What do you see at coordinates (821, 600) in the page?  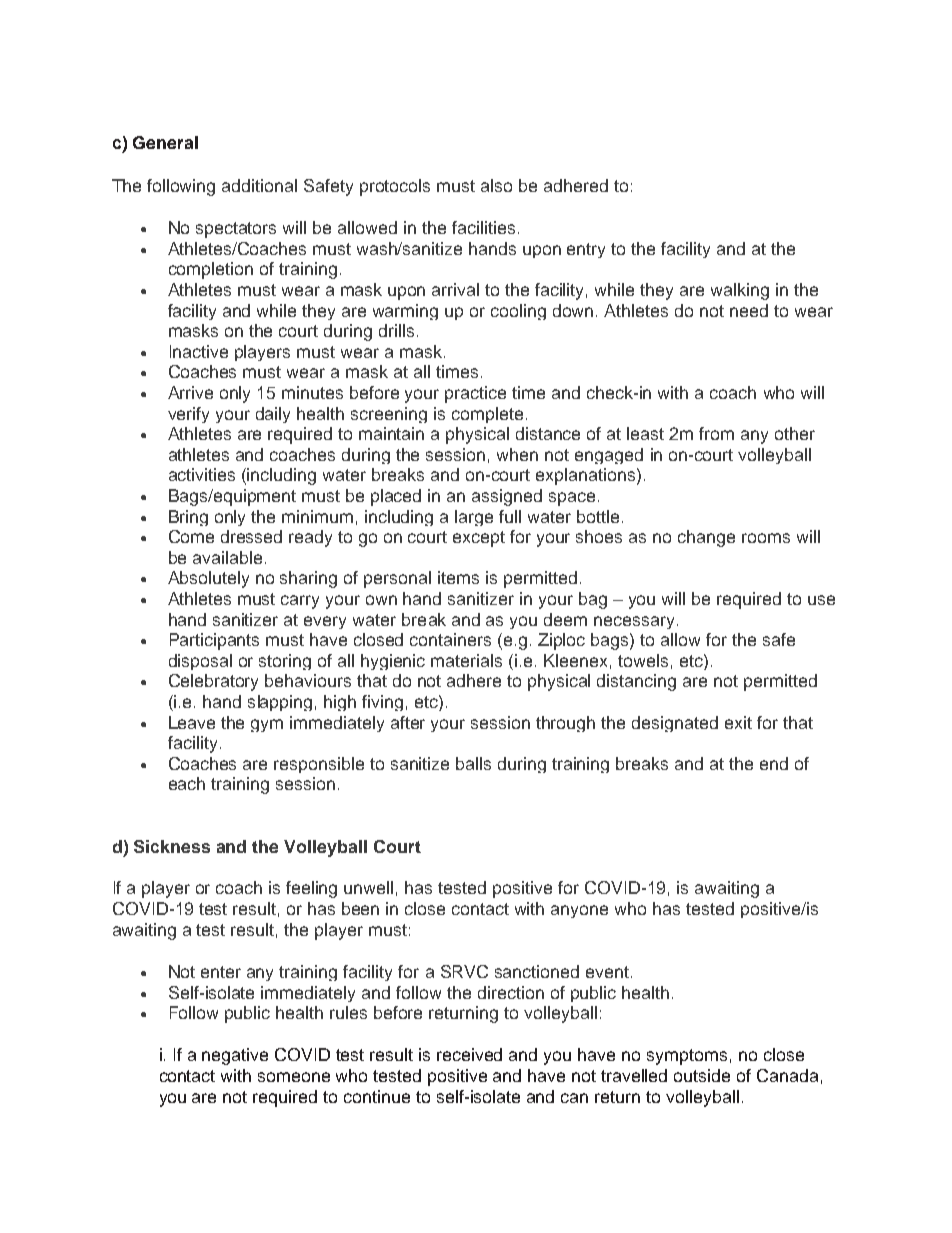 I see `use` at bounding box center [821, 600].
